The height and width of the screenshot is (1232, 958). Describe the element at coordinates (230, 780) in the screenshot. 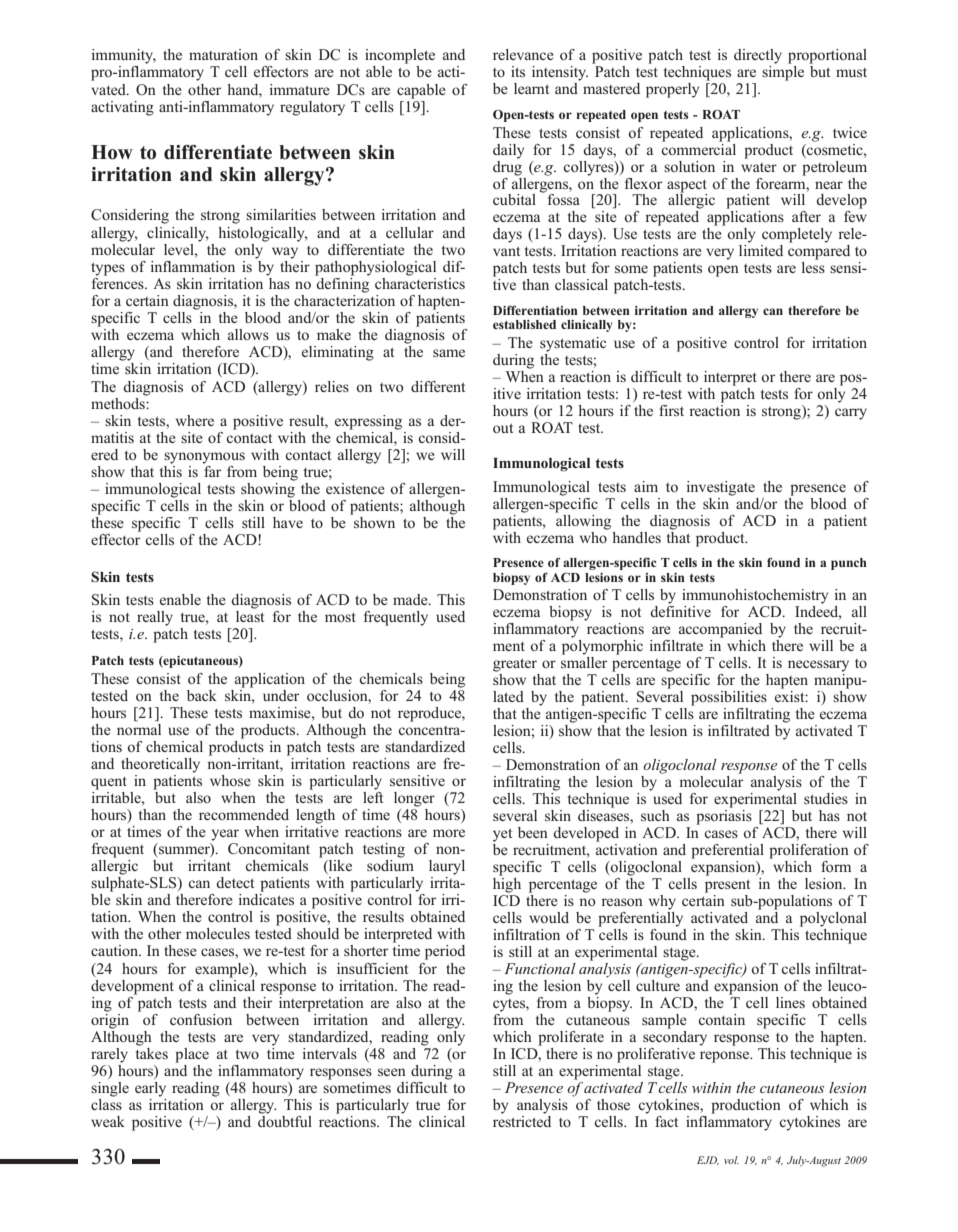

I see `whose` at that location.
